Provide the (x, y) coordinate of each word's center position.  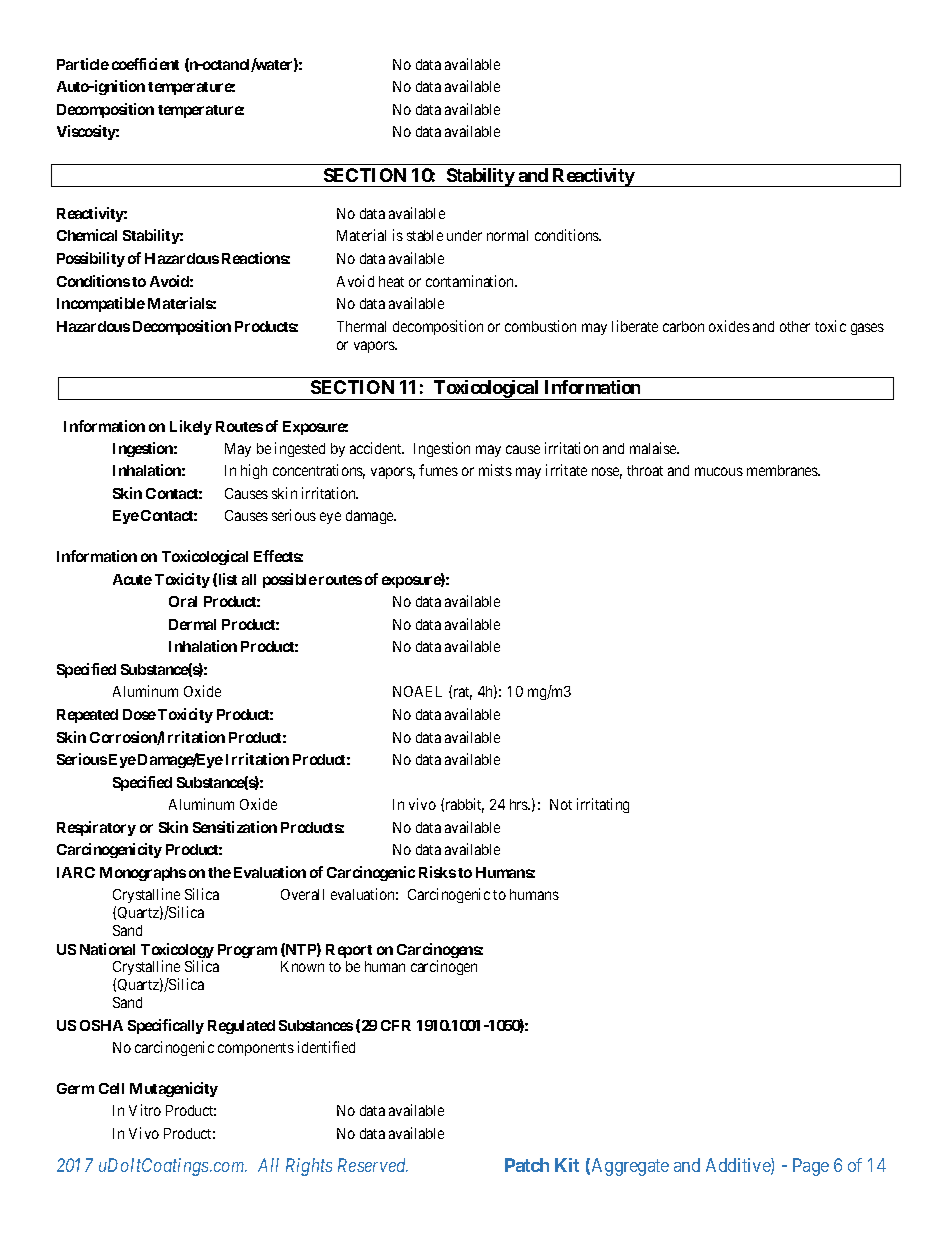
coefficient (145, 64)
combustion (540, 326)
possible (290, 580)
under (464, 235)
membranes (783, 470)
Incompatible (101, 304)
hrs (520, 804)
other (795, 326)
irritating (603, 805)
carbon (683, 326)
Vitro (145, 1110)
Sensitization (235, 827)
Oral (183, 601)
